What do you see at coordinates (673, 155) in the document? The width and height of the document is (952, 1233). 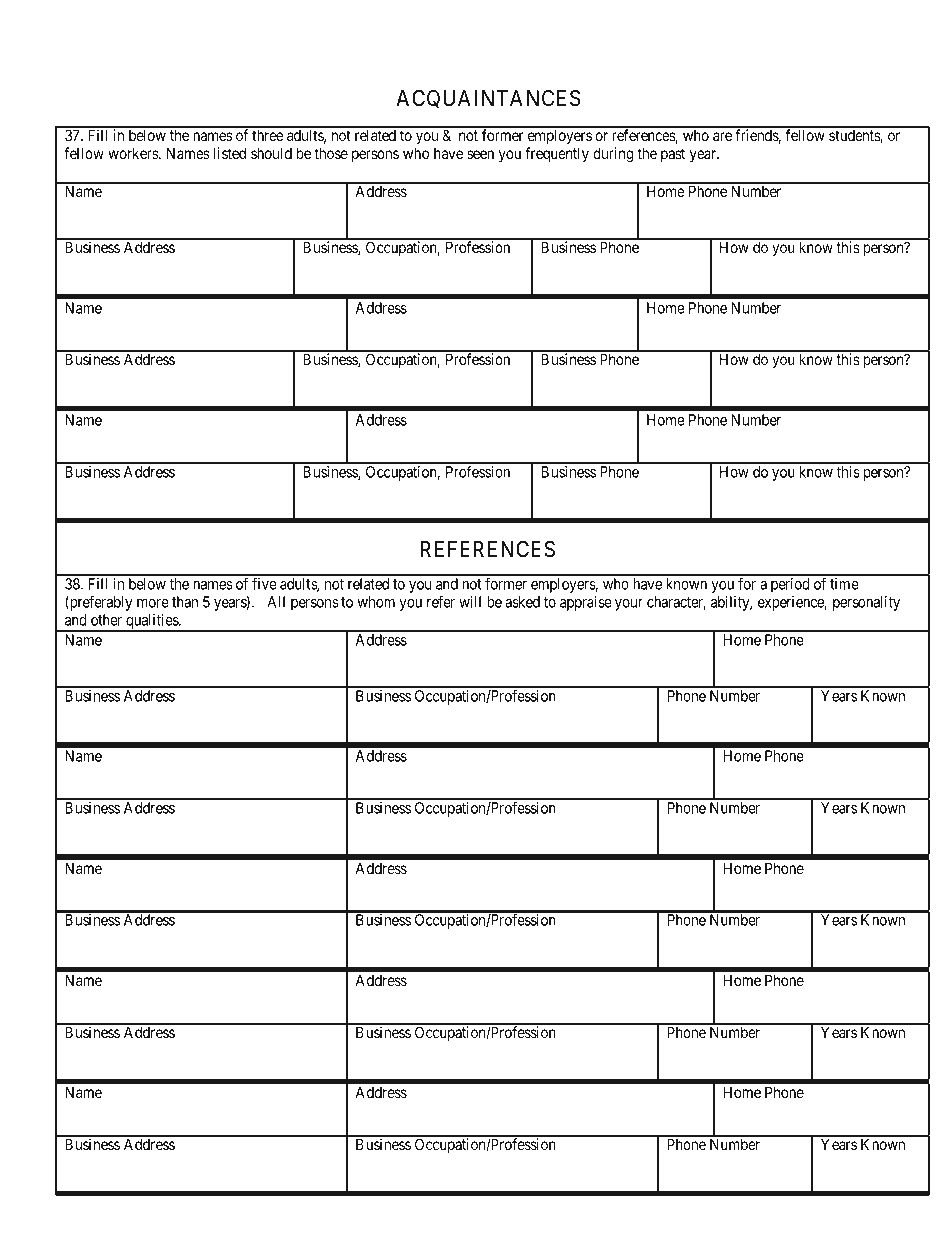 I see `past` at bounding box center [673, 155].
